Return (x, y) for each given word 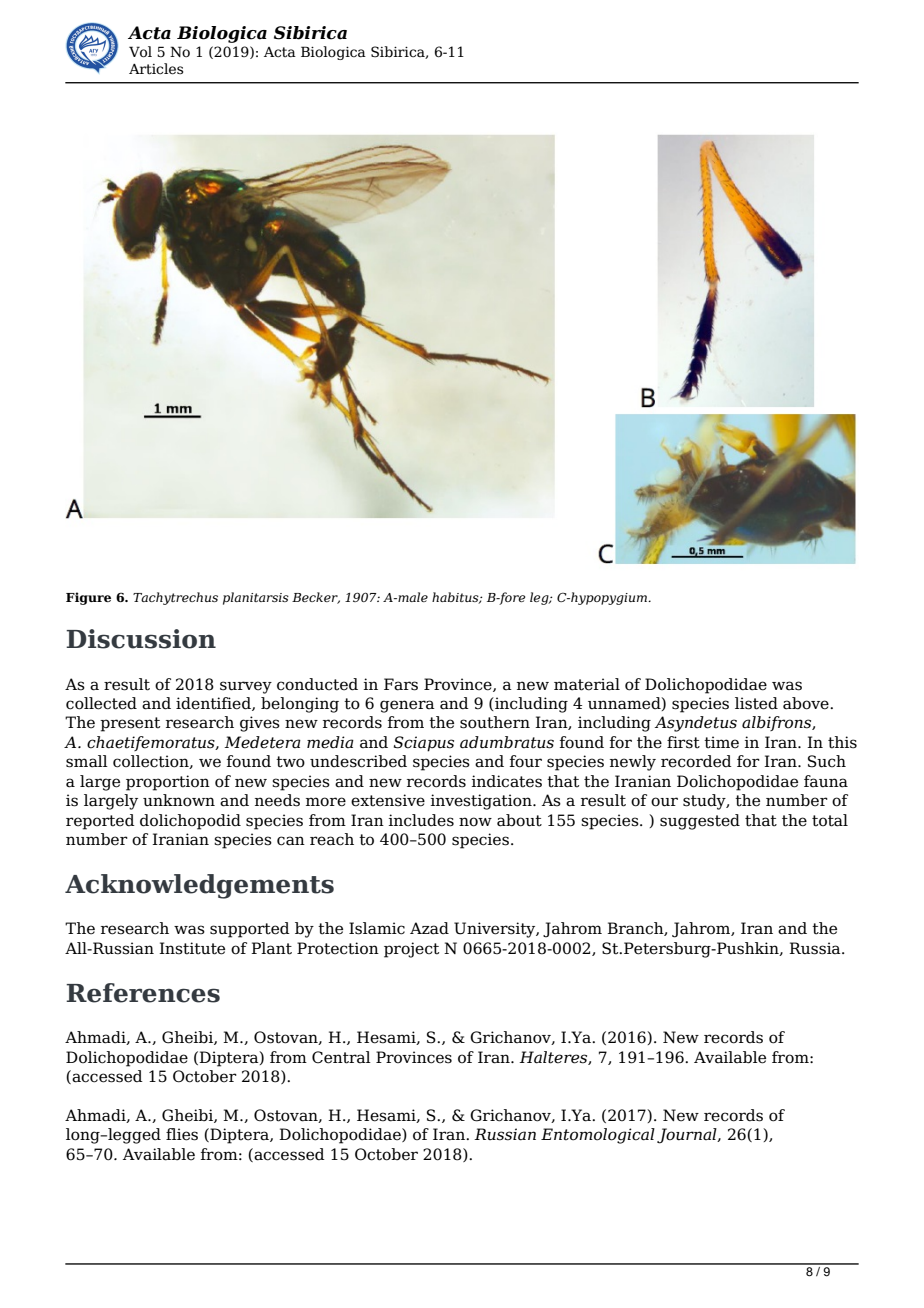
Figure (88, 598)
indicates (507, 781)
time (721, 742)
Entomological (598, 1136)
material (587, 684)
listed (756, 703)
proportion (168, 783)
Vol (140, 52)
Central (341, 1057)
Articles (156, 69)
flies (182, 1134)
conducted (317, 684)
